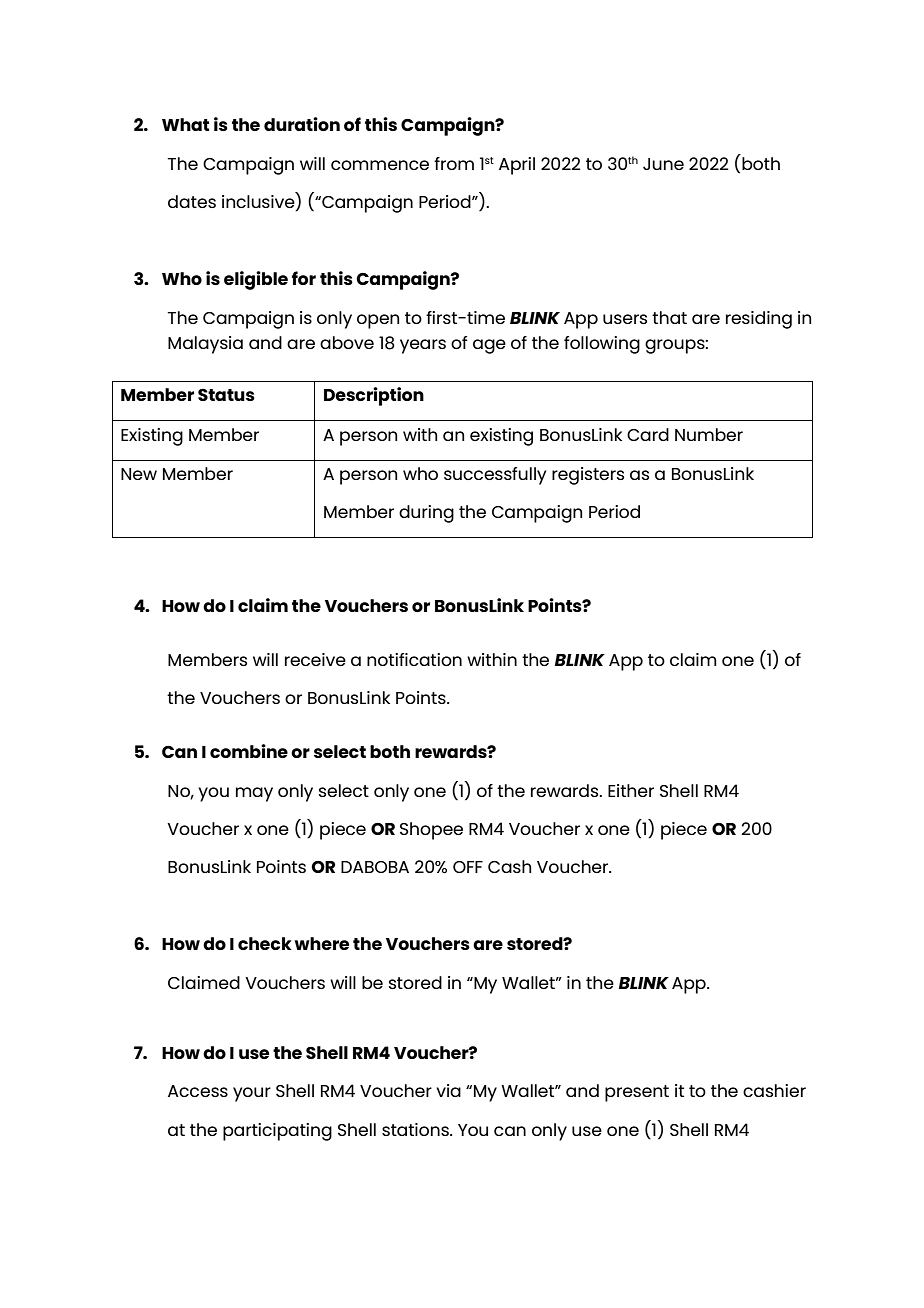 The width and height of the image is (924, 1308). I want to click on Either, so click(631, 790).
